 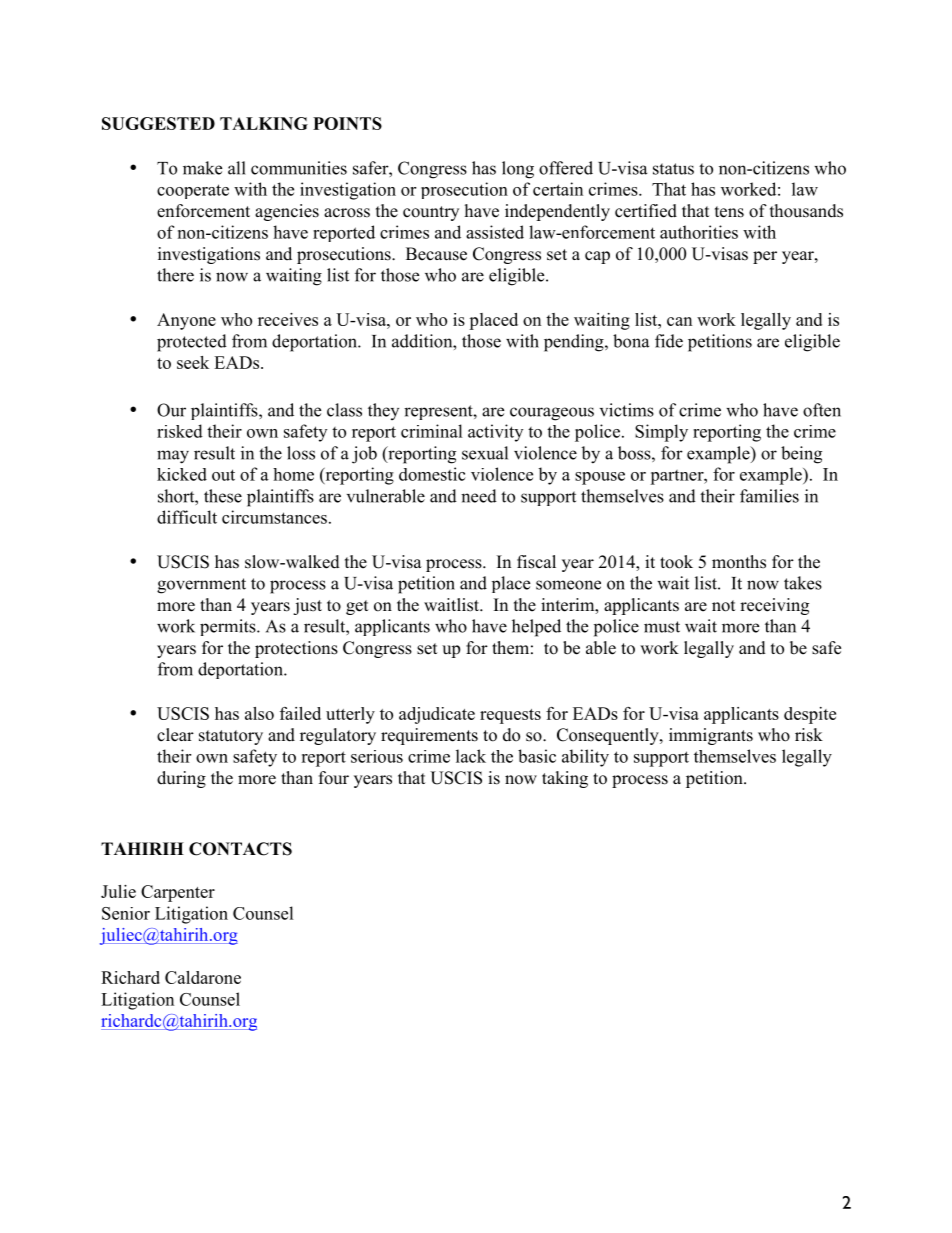 What do you see at coordinates (485, 453) in the screenshot?
I see `sexual` at bounding box center [485, 453].
